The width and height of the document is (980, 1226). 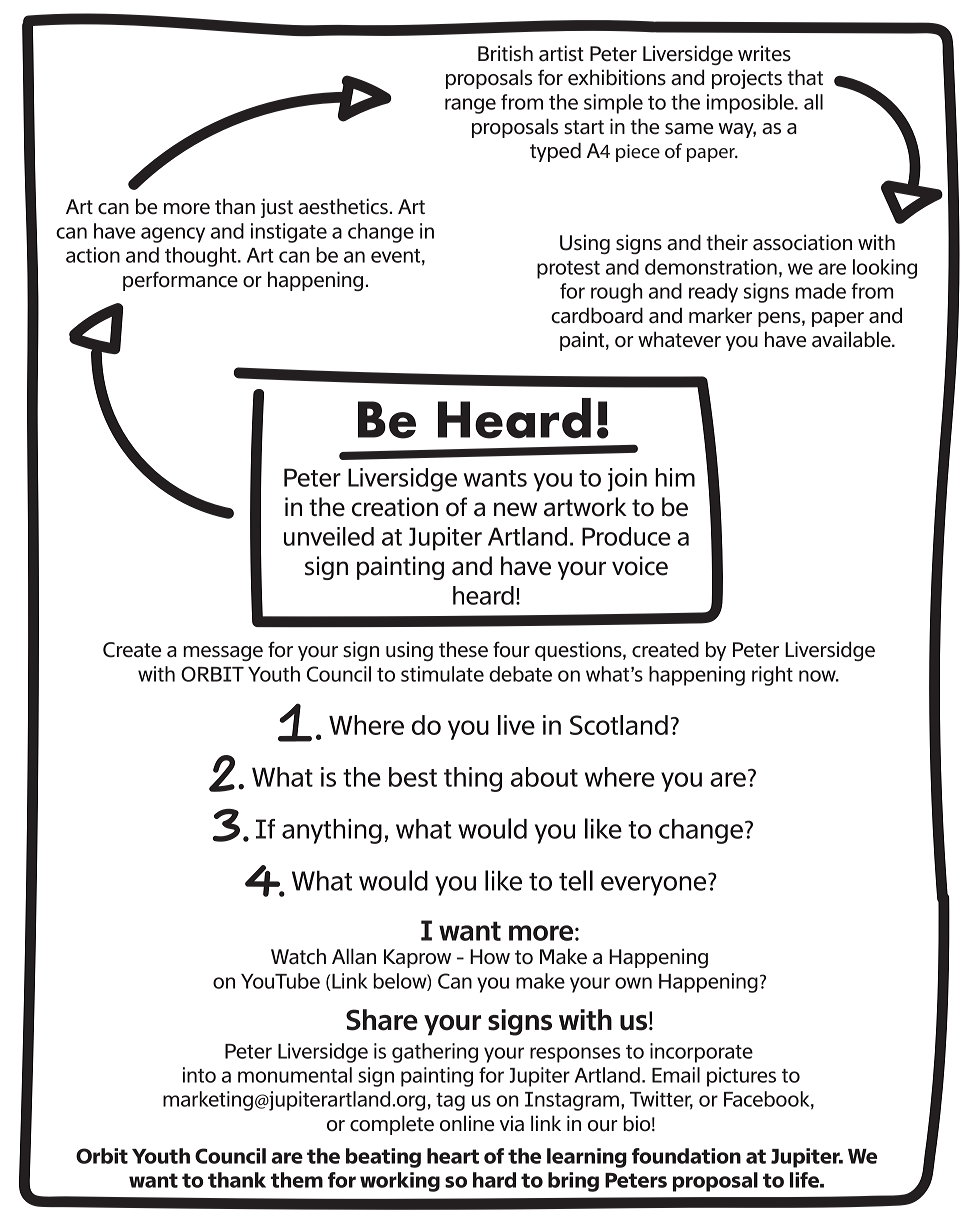 I want to click on about, so click(x=544, y=777).
